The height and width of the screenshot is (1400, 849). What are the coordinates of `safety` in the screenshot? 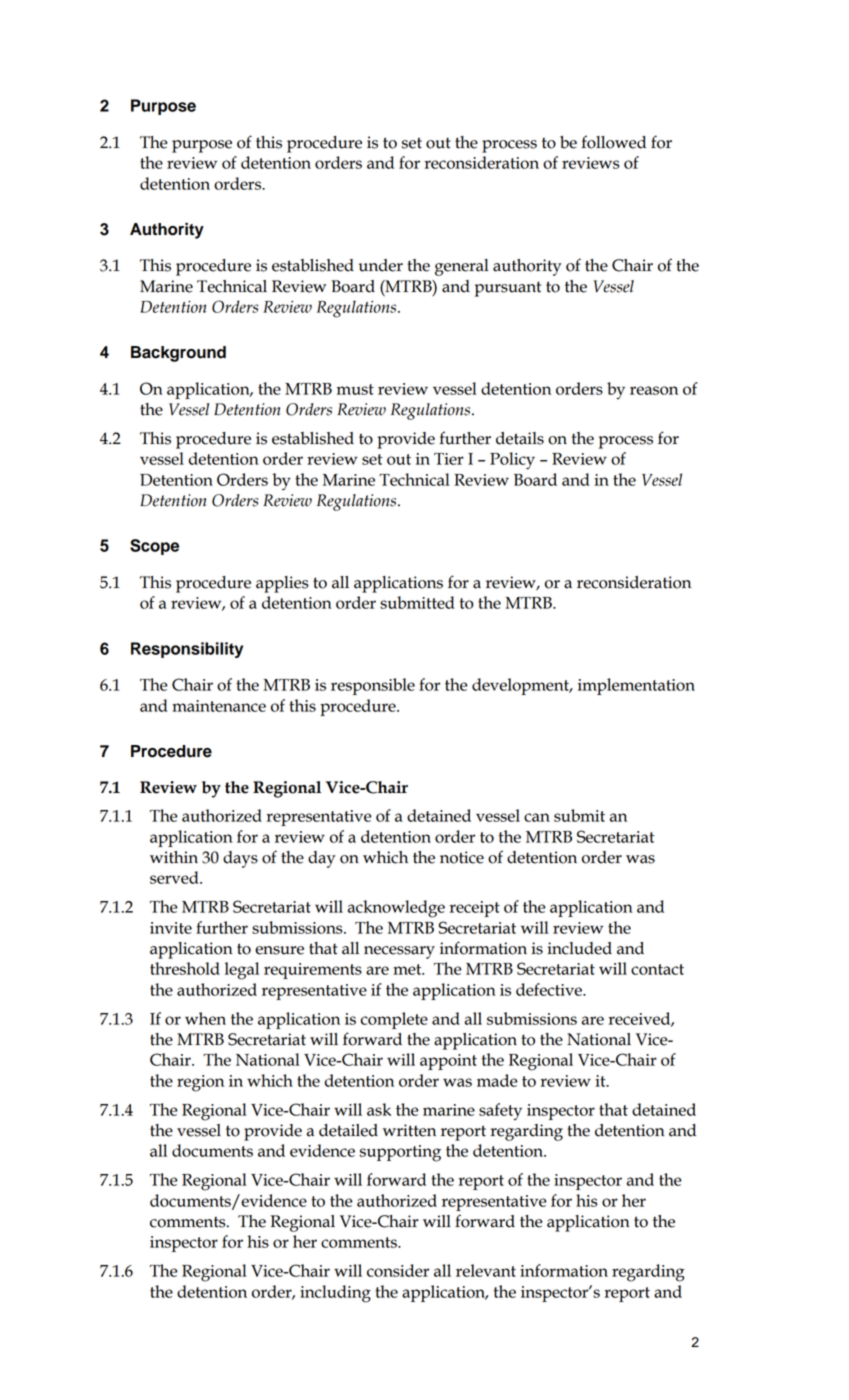 It's located at (500, 1112).
